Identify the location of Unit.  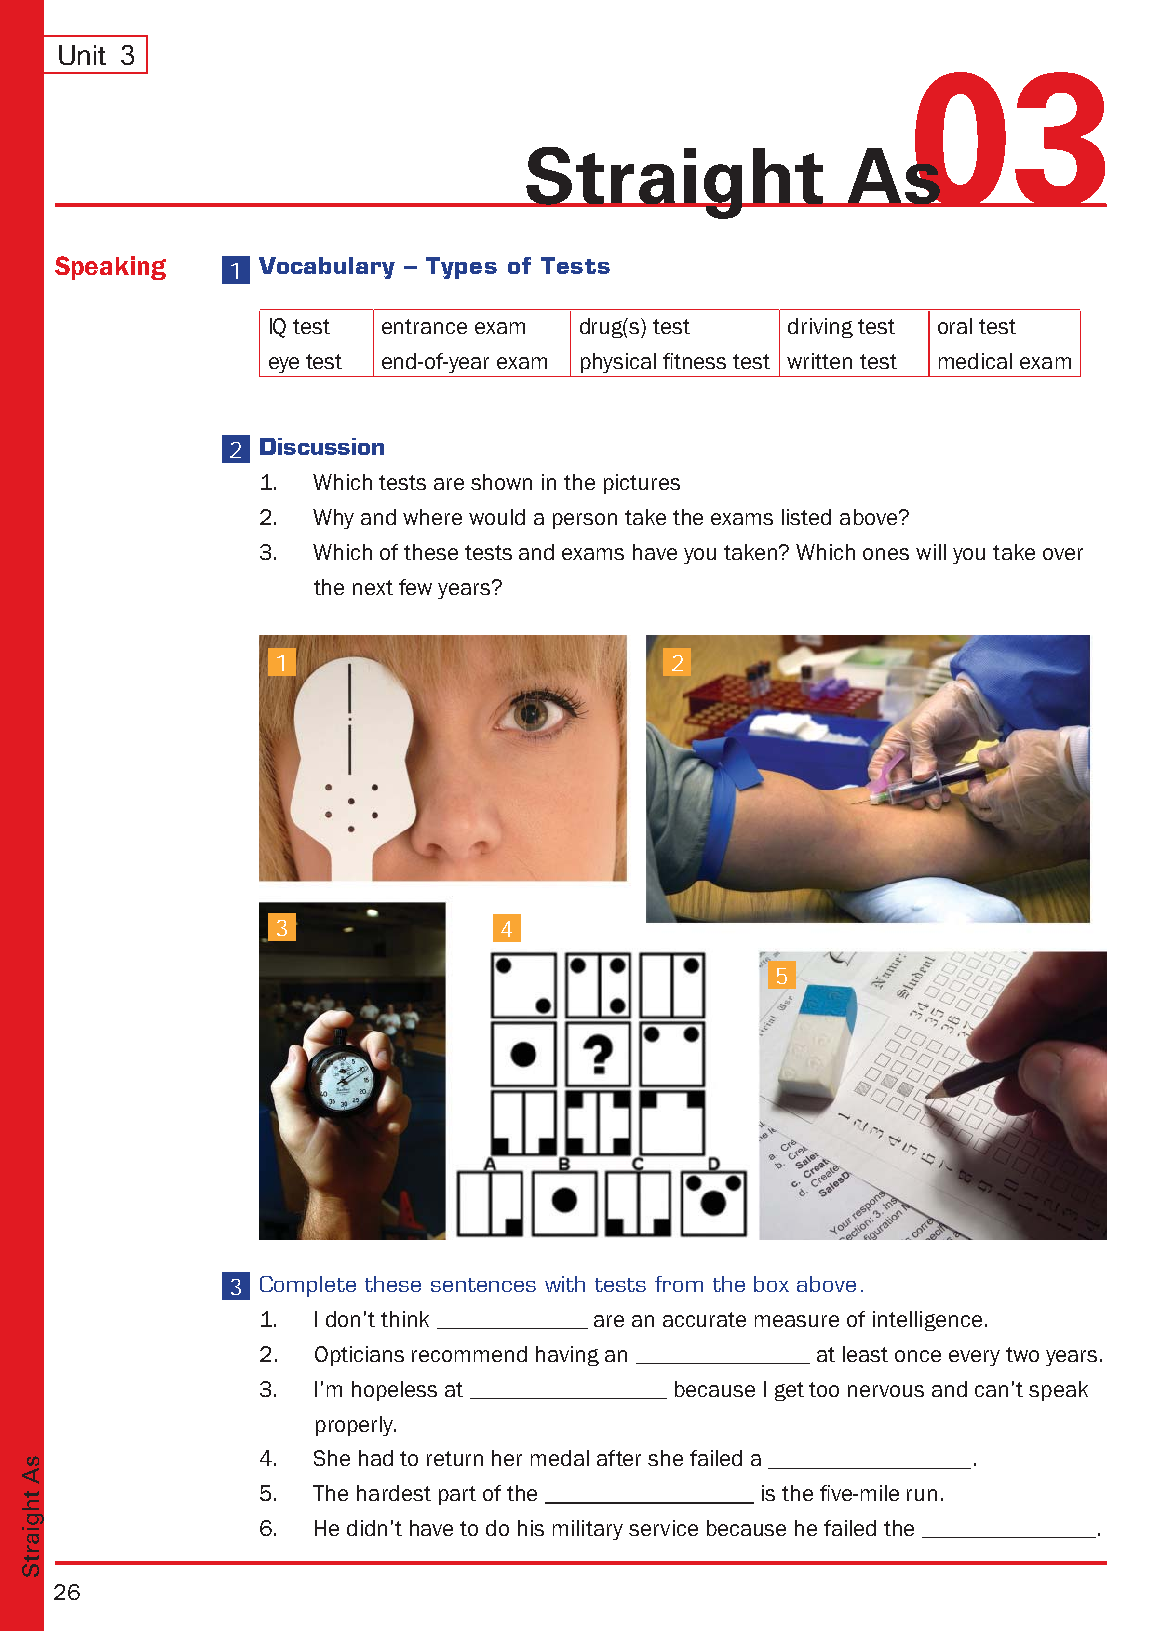
(82, 55).
